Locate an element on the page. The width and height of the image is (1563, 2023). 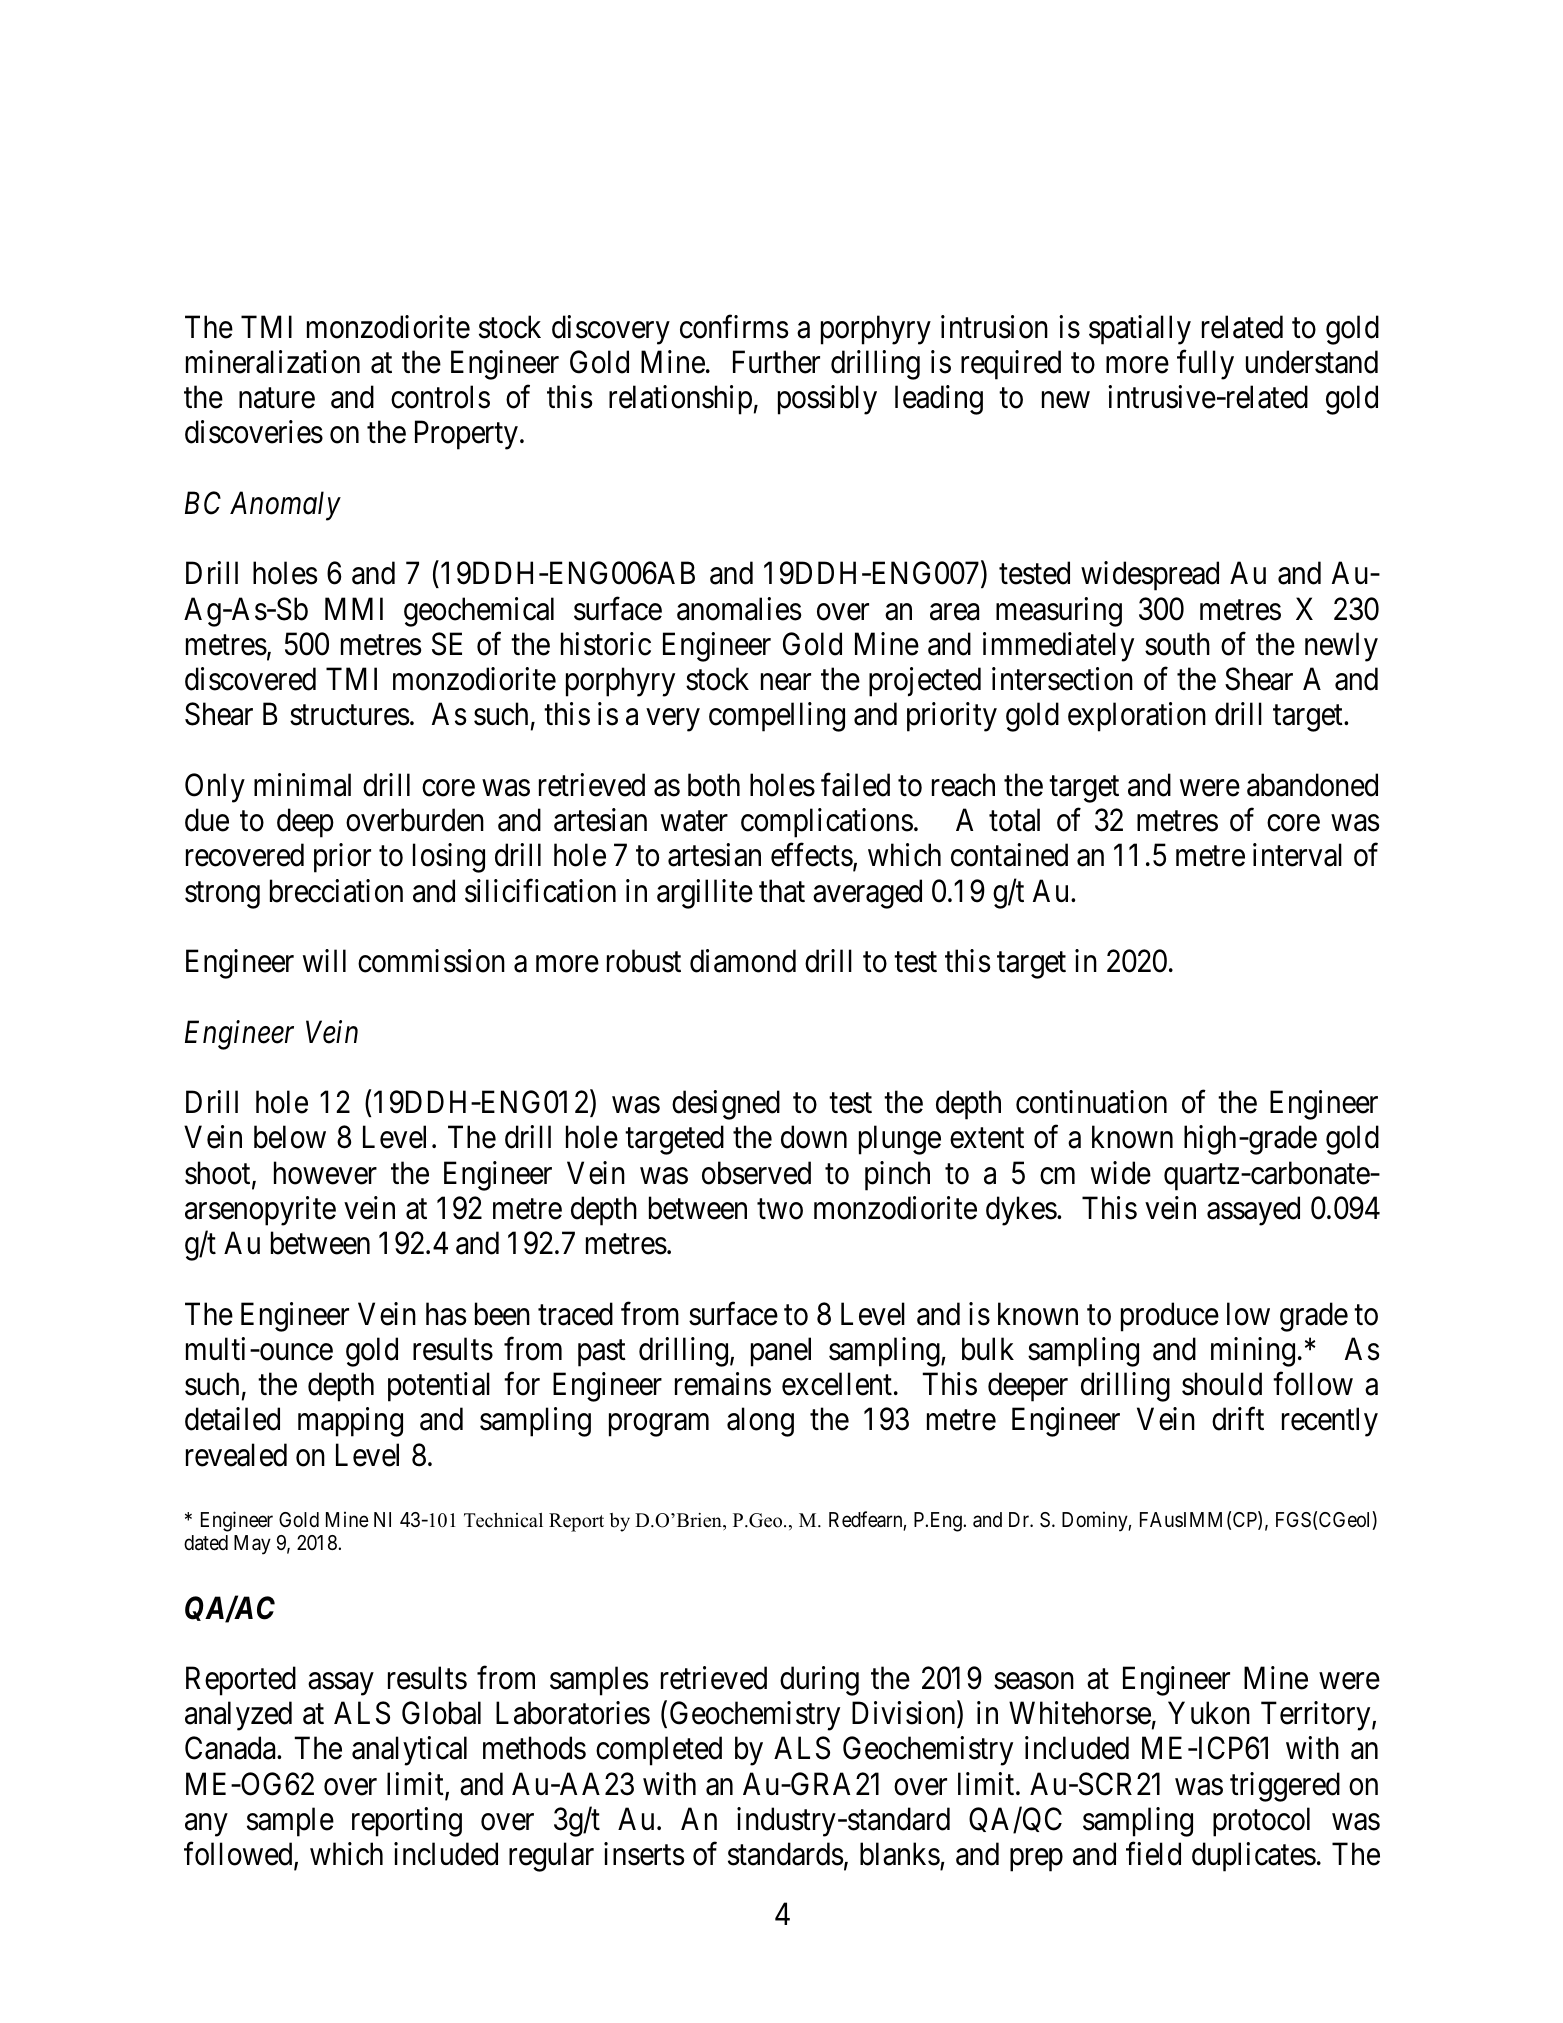
analytical is located at coordinates (409, 1751).
